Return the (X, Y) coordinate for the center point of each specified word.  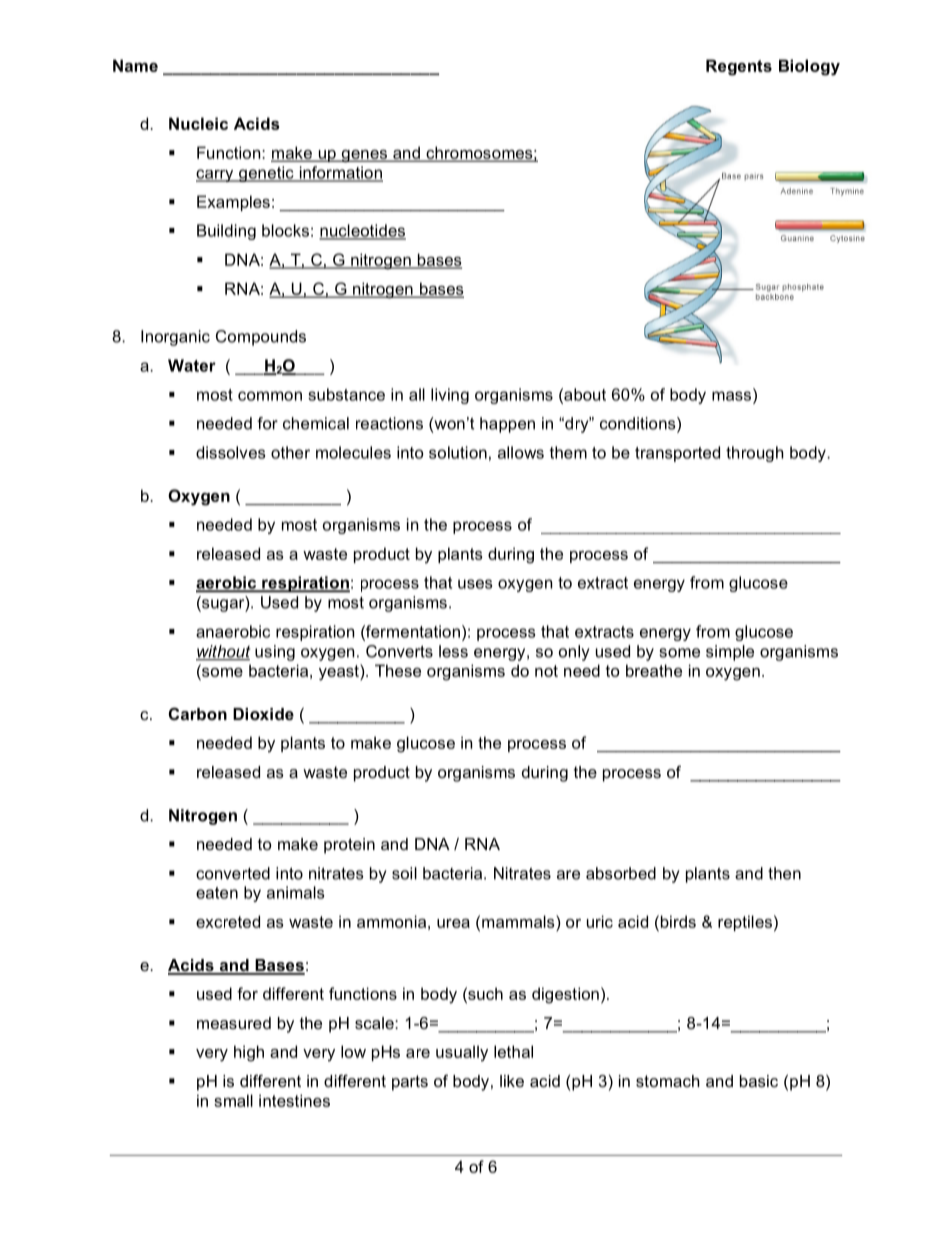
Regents (739, 67)
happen (507, 425)
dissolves (230, 452)
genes (364, 156)
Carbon (198, 713)
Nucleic (198, 123)
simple (730, 653)
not (546, 671)
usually (462, 1053)
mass (733, 395)
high (249, 1053)
